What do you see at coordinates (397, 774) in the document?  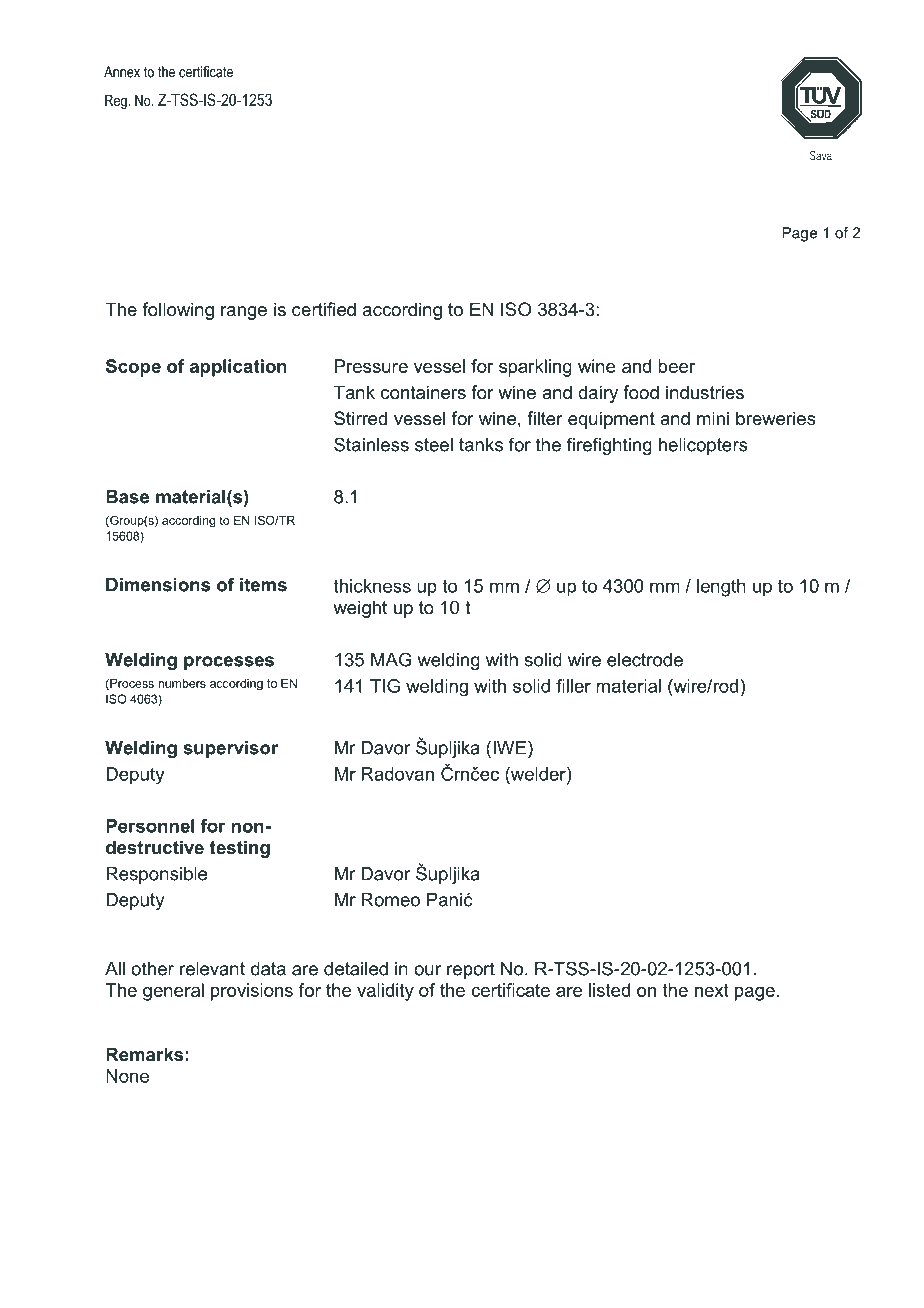 I see `Radovan` at bounding box center [397, 774].
